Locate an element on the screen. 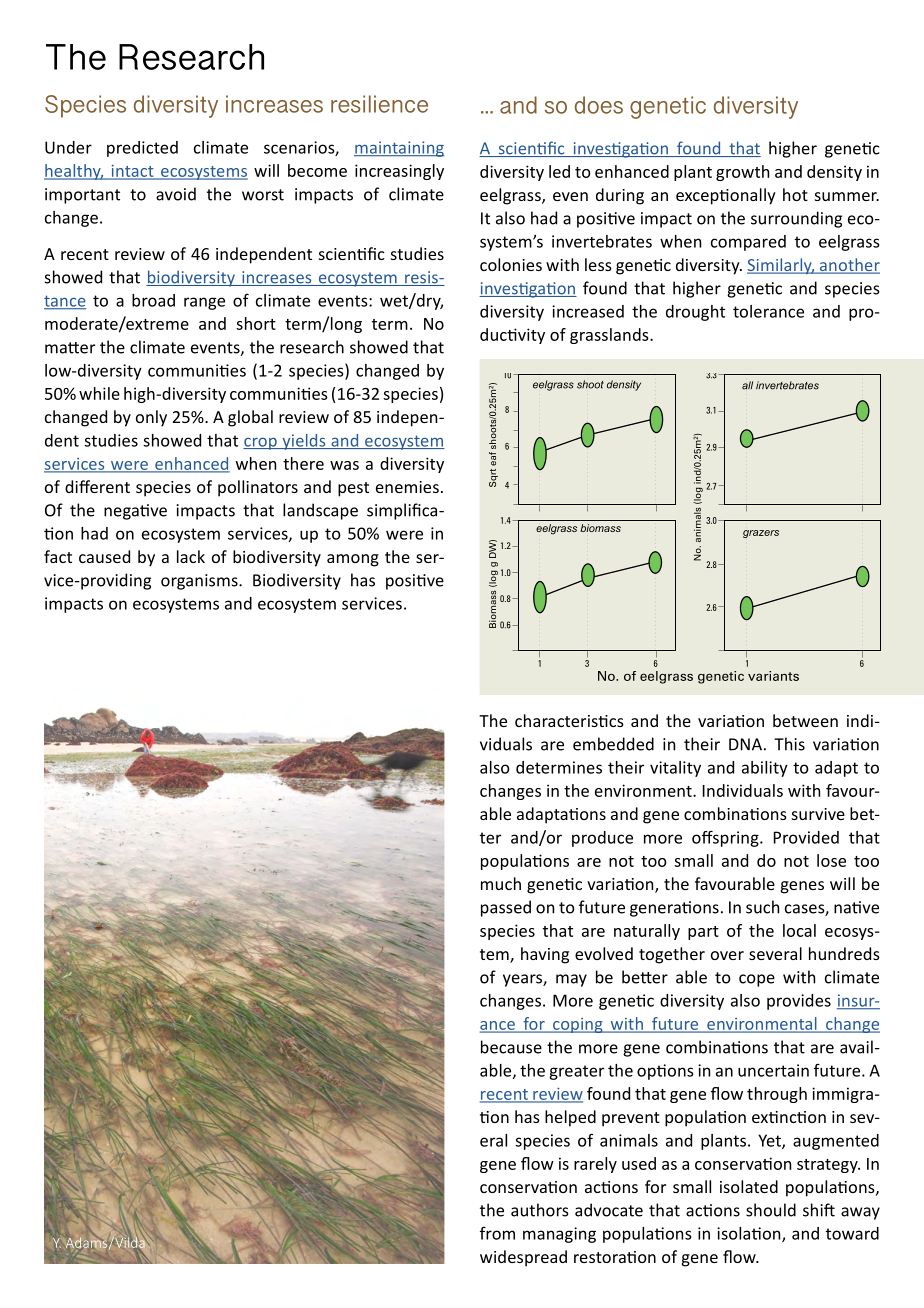 The width and height of the screenshot is (924, 1308). colonies is located at coordinates (511, 264).
